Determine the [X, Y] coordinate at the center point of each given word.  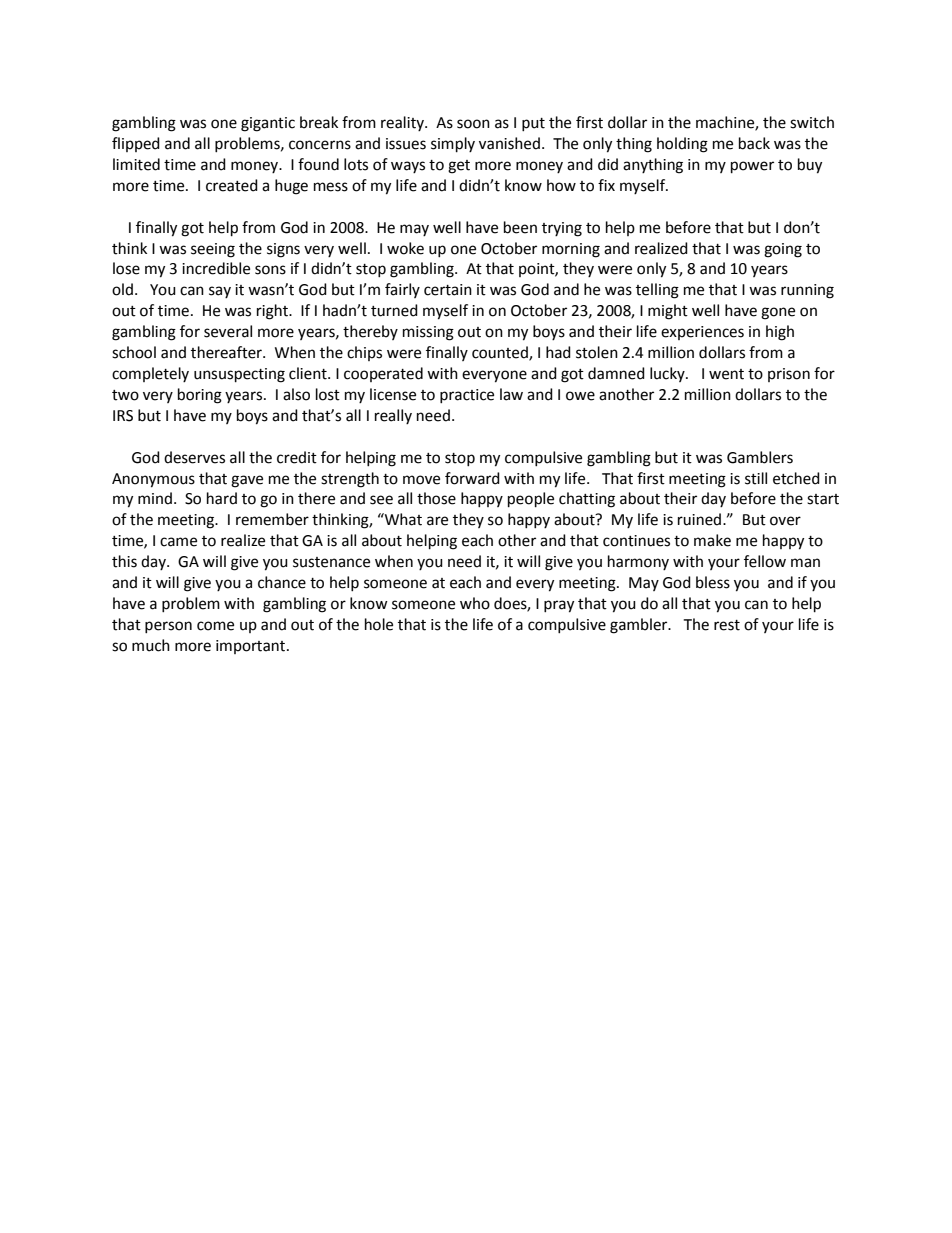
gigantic [268, 124]
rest [727, 625]
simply [453, 145]
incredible [216, 268]
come [215, 626]
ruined [701, 519]
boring [200, 396]
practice [467, 396]
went [726, 374]
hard [222, 498]
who [475, 603]
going [783, 250]
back [754, 143]
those [436, 498]
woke [405, 248]
